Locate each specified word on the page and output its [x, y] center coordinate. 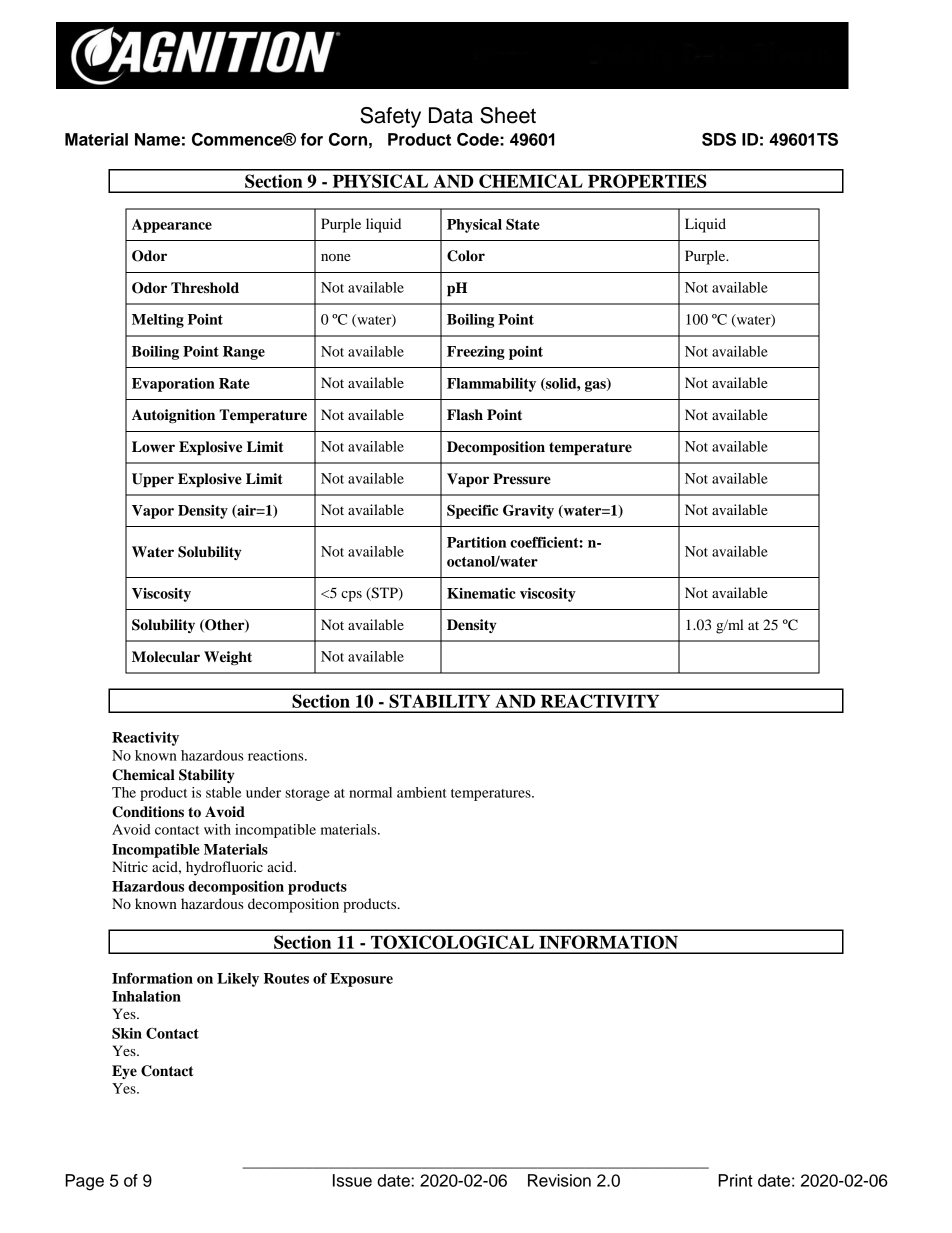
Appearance [172, 226]
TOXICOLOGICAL [452, 942]
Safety [390, 117]
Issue [352, 1180]
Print [735, 1180]
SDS [719, 139]
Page [84, 1182]
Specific [472, 511]
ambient [422, 792]
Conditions [148, 812]
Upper [153, 480]
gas [596, 386]
